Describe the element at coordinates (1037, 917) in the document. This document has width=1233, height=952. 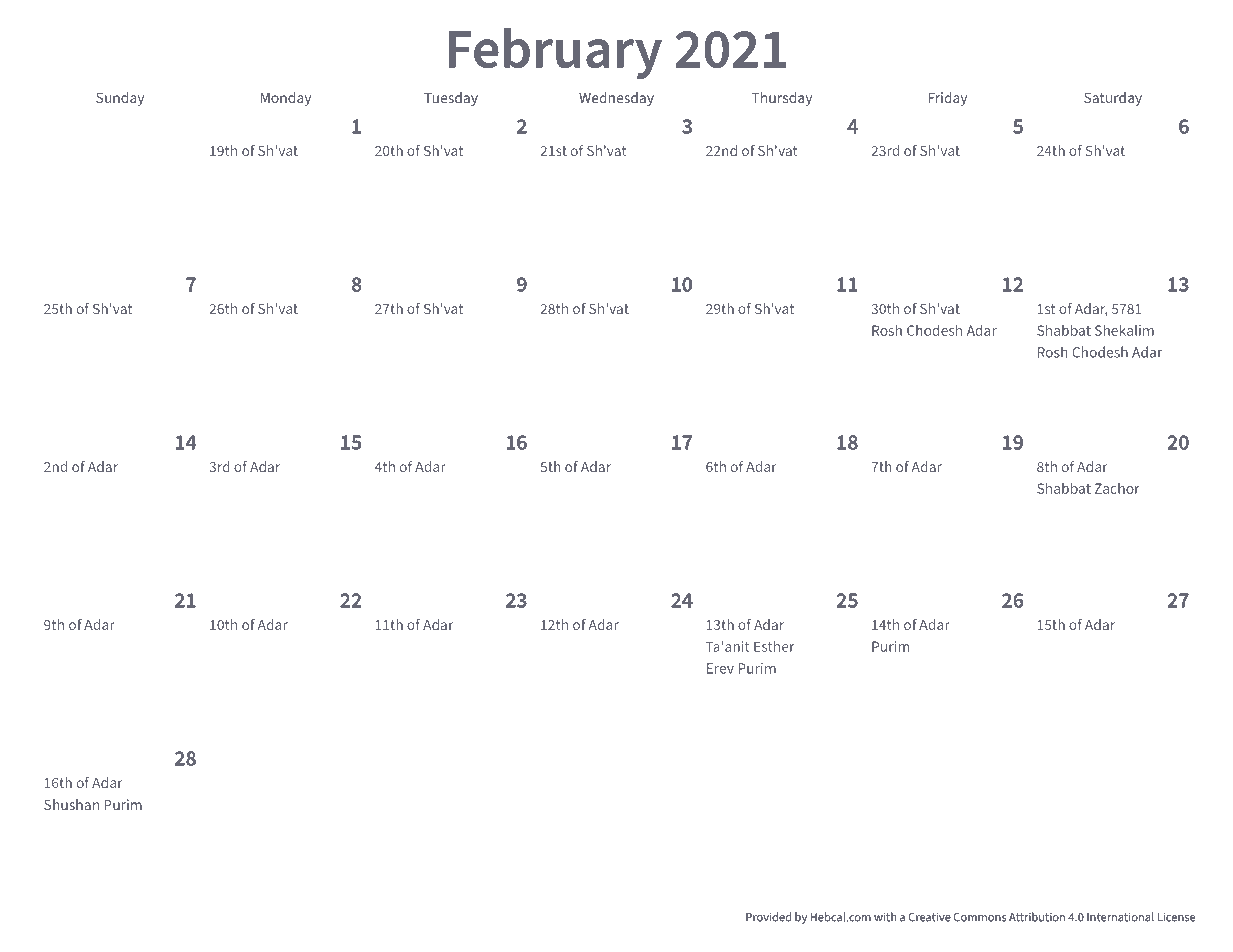
I see `Attribution` at that location.
